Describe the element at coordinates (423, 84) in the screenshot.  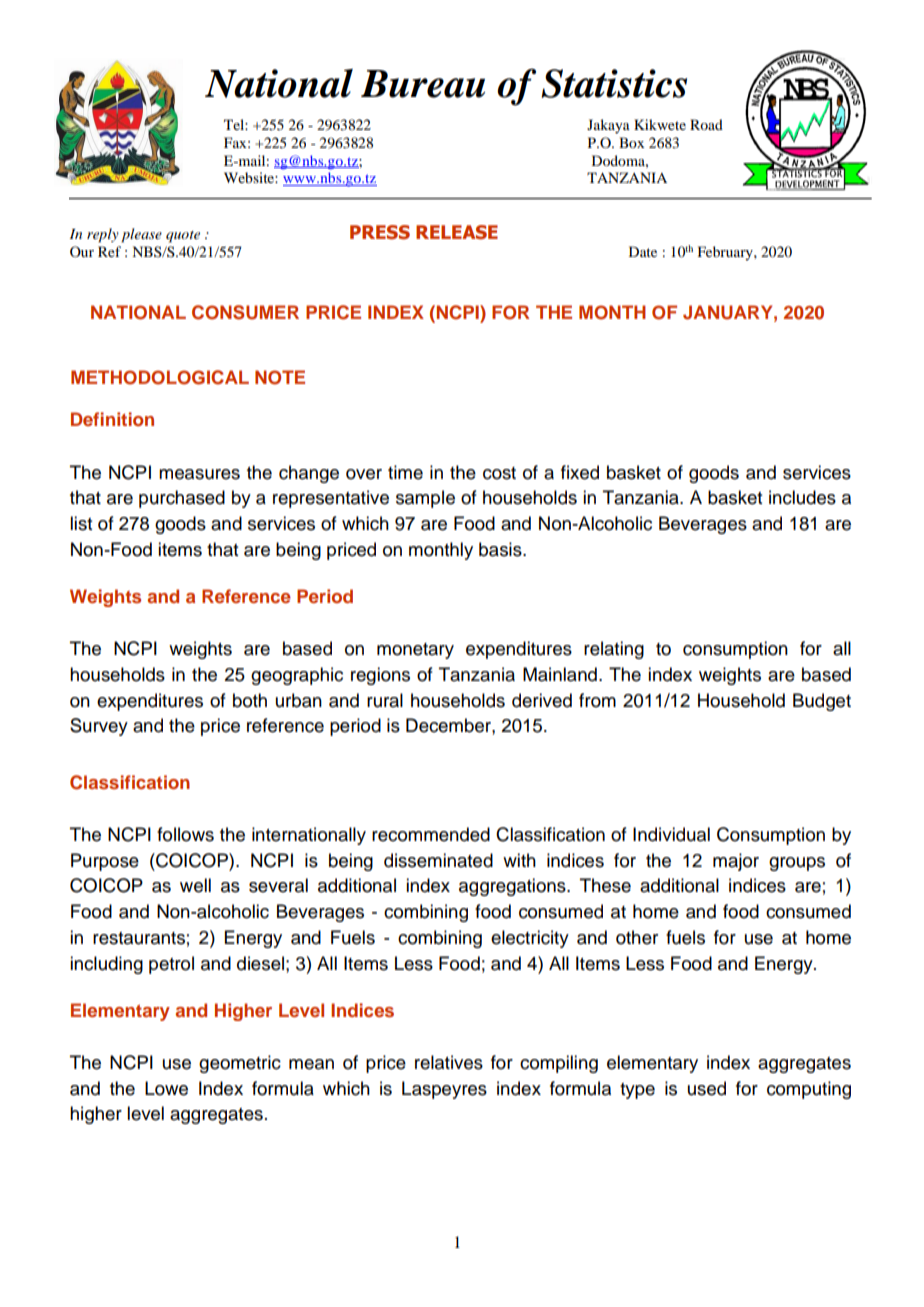
I see `Bureau` at that location.
